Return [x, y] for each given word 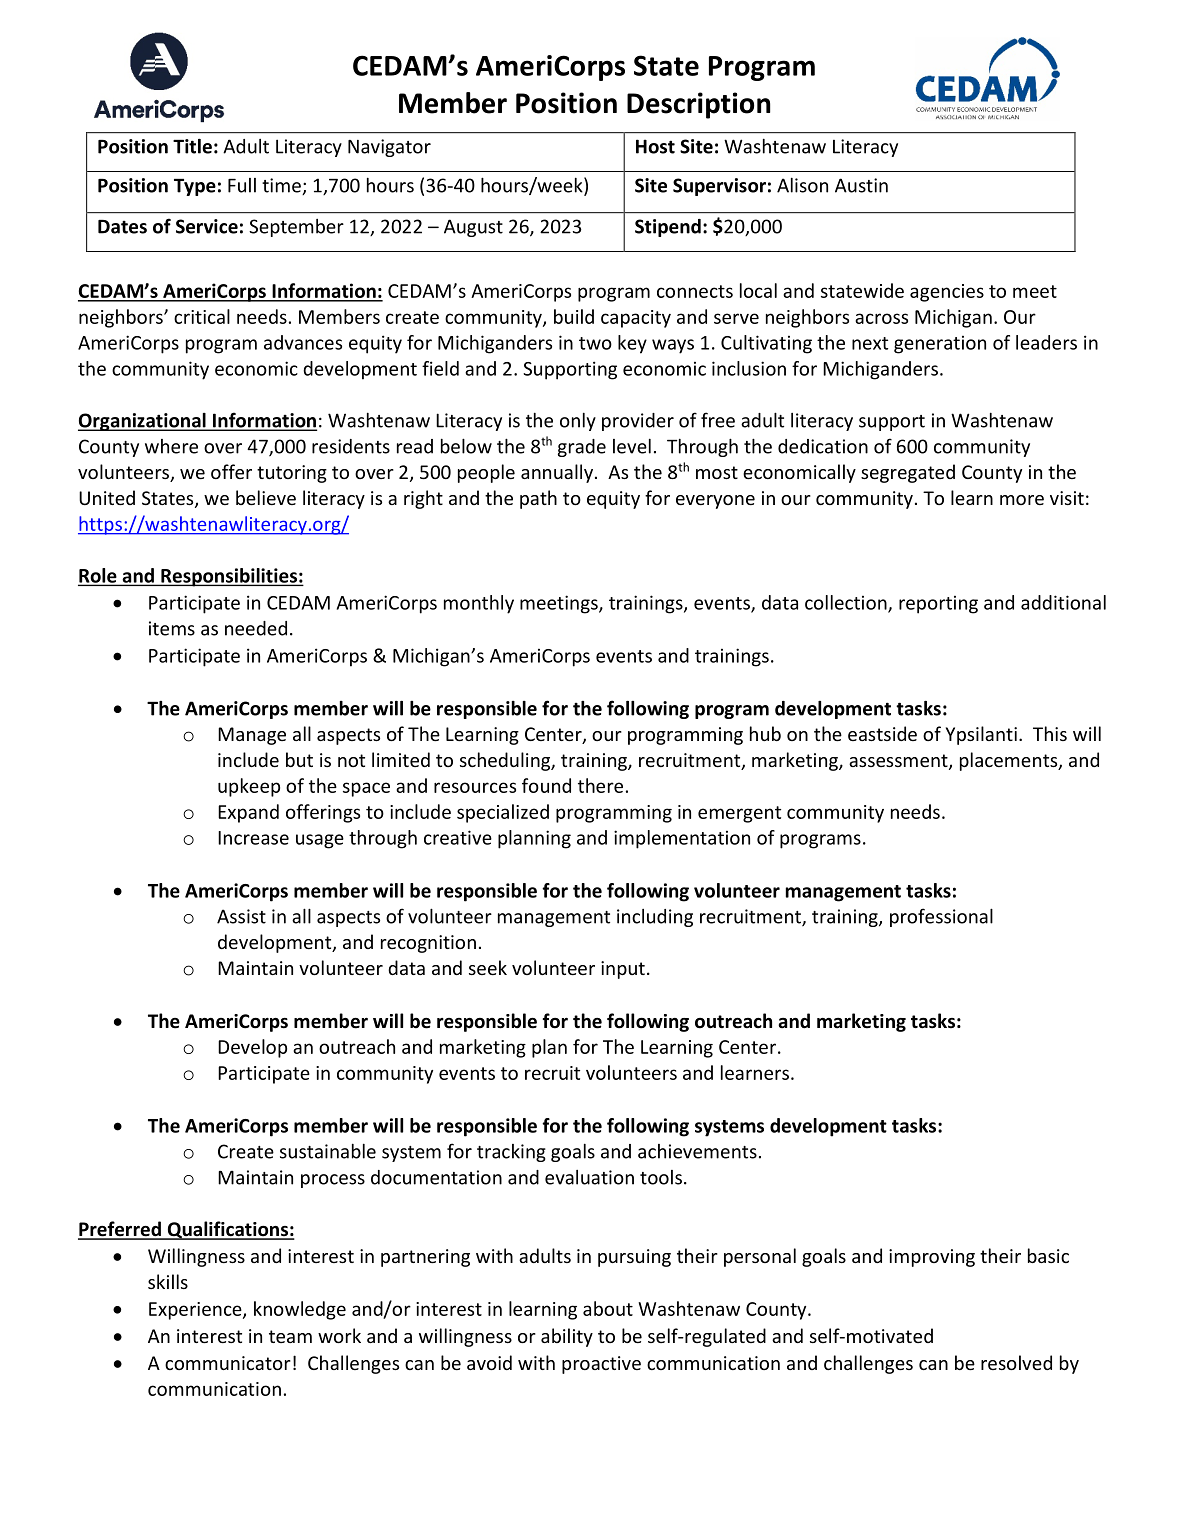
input [623, 970]
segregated [908, 473]
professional [941, 917]
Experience [196, 1311]
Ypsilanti [981, 735]
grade [582, 448]
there [600, 785]
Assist [241, 916]
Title [192, 146]
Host [655, 146]
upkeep [249, 787]
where [171, 446]
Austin [861, 185]
